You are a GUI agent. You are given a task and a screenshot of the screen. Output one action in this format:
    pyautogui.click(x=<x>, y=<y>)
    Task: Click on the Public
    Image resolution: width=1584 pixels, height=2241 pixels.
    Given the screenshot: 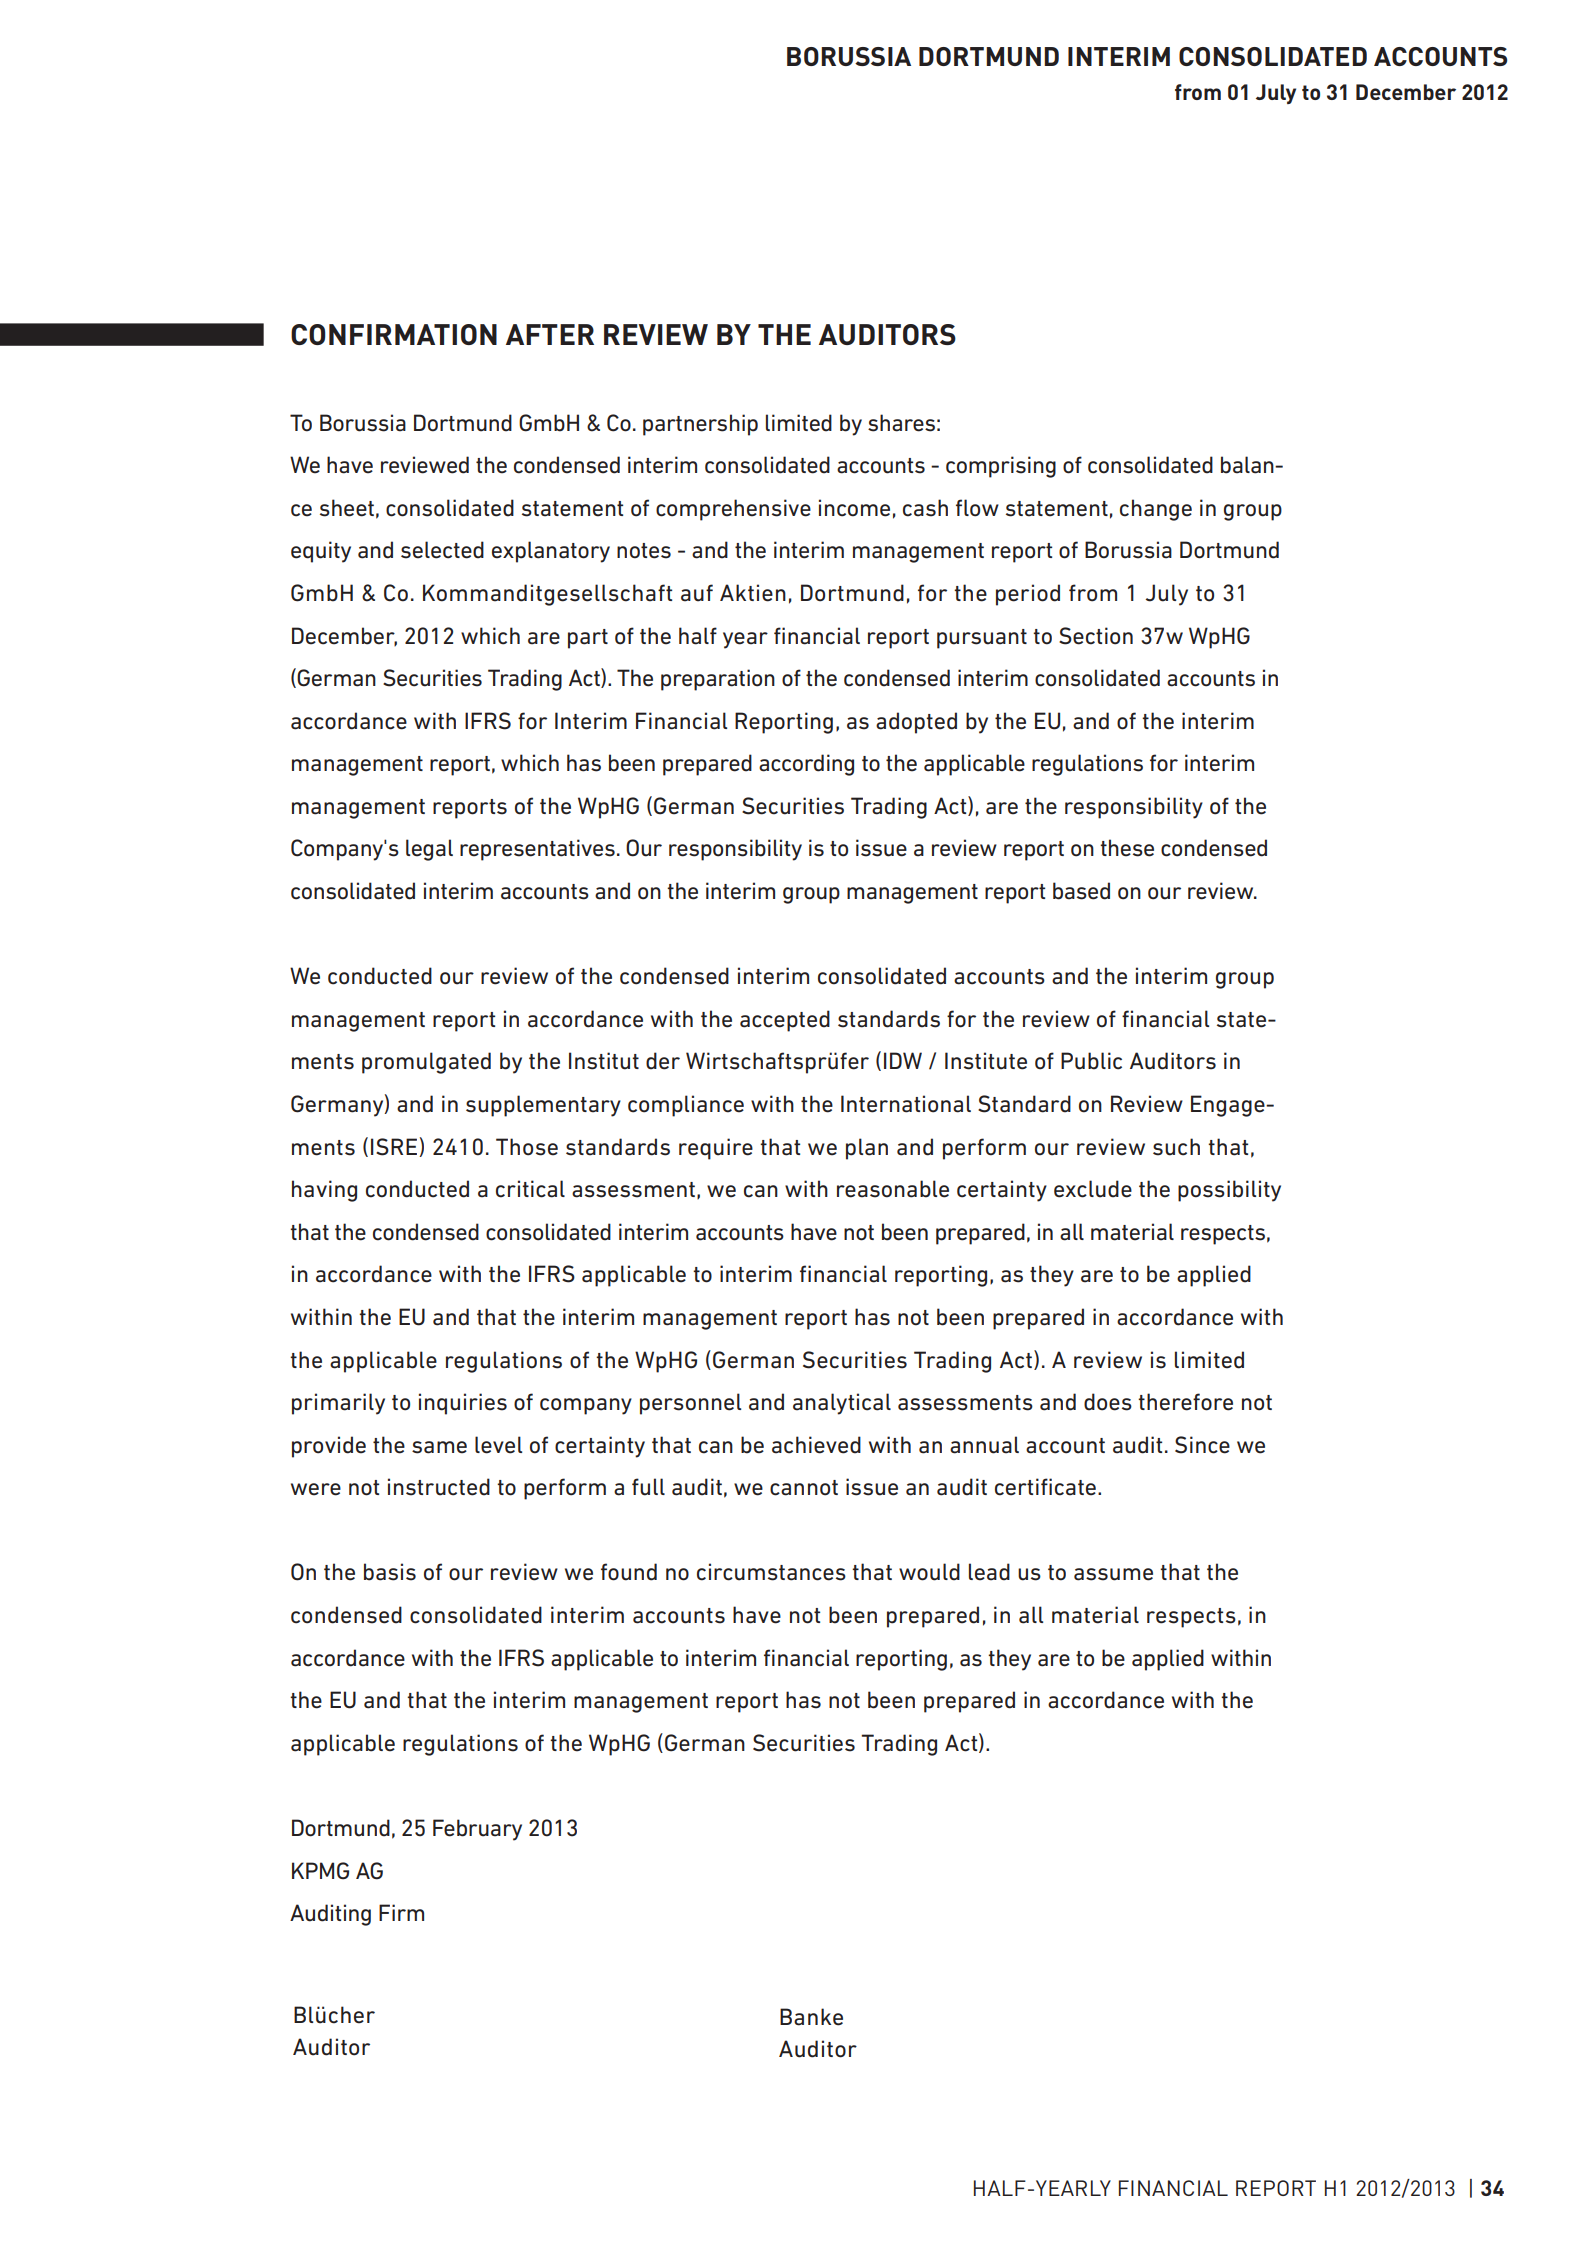 What is the action you would take?
    pyautogui.click(x=1091, y=1061)
